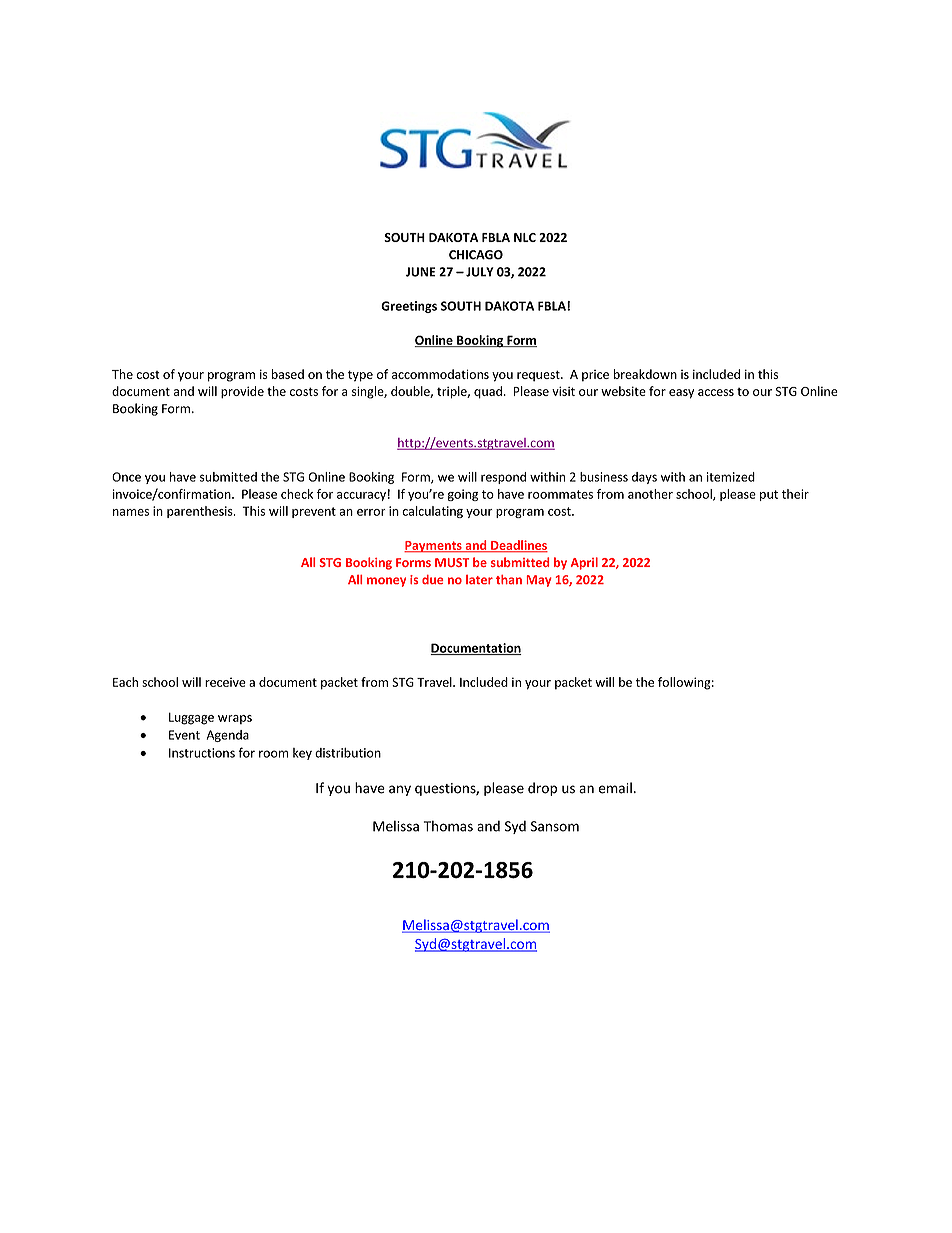  Describe the element at coordinates (242, 392) in the screenshot. I see `provide` at that location.
